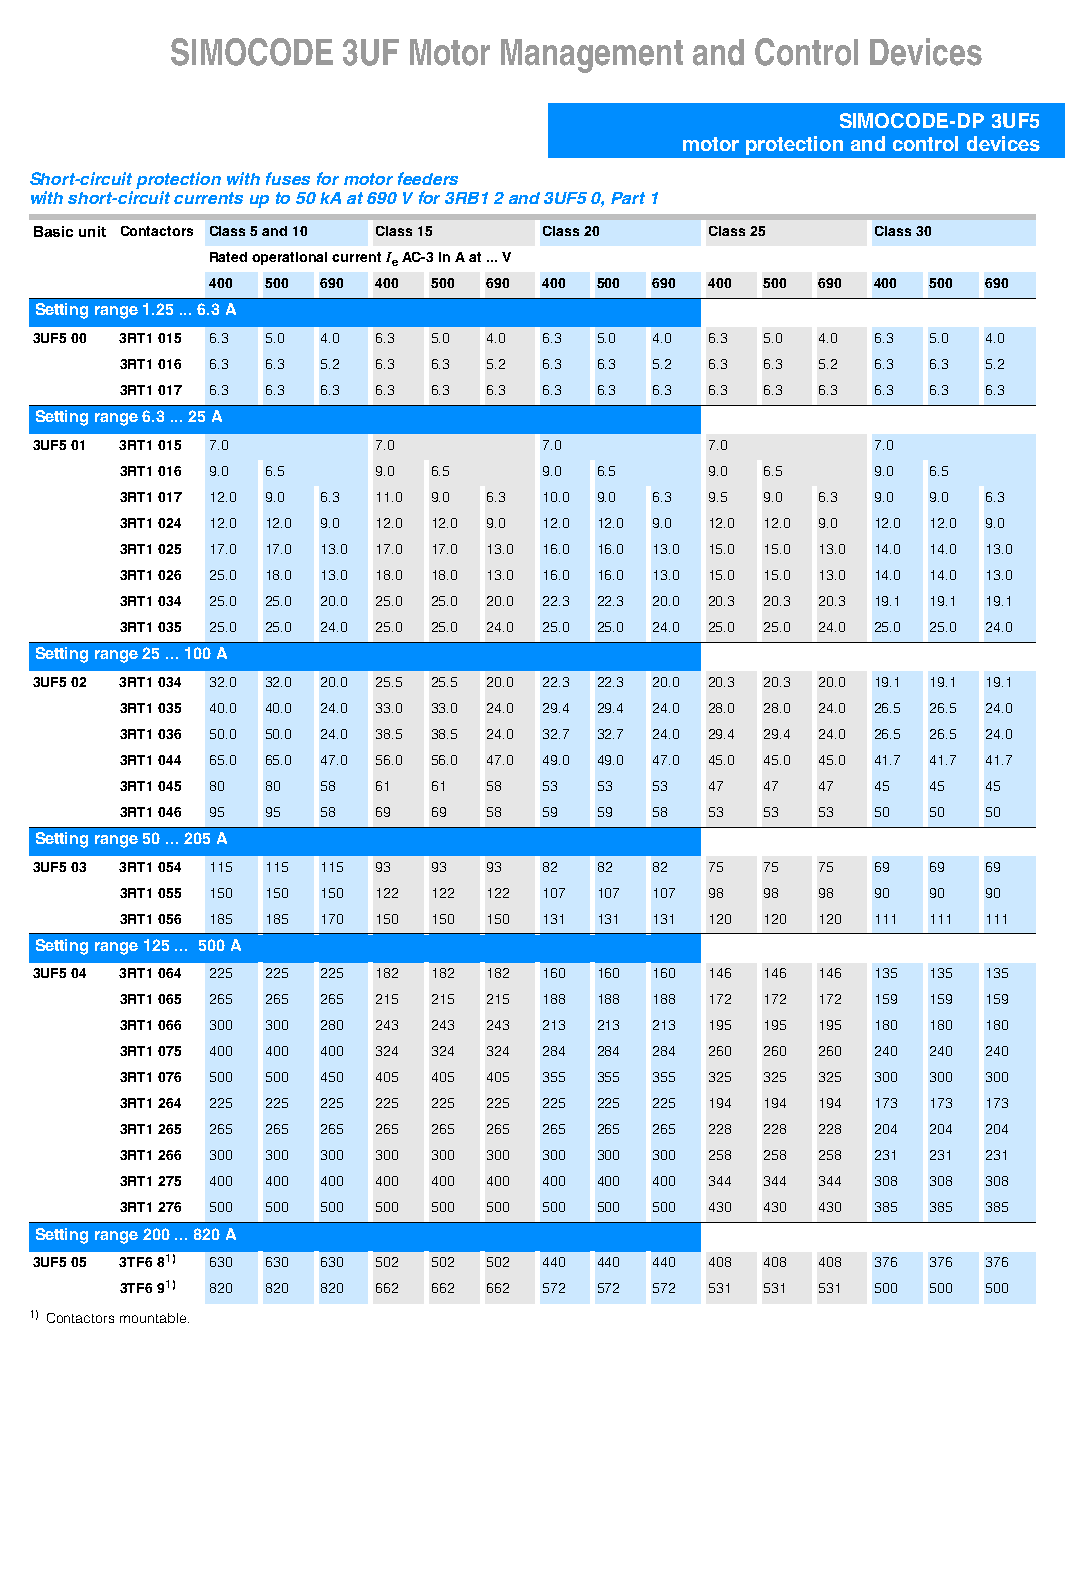 Image resolution: width=1069 pixels, height=1570 pixels. Describe the element at coordinates (289, 258) in the document. I see `operational` at that location.
